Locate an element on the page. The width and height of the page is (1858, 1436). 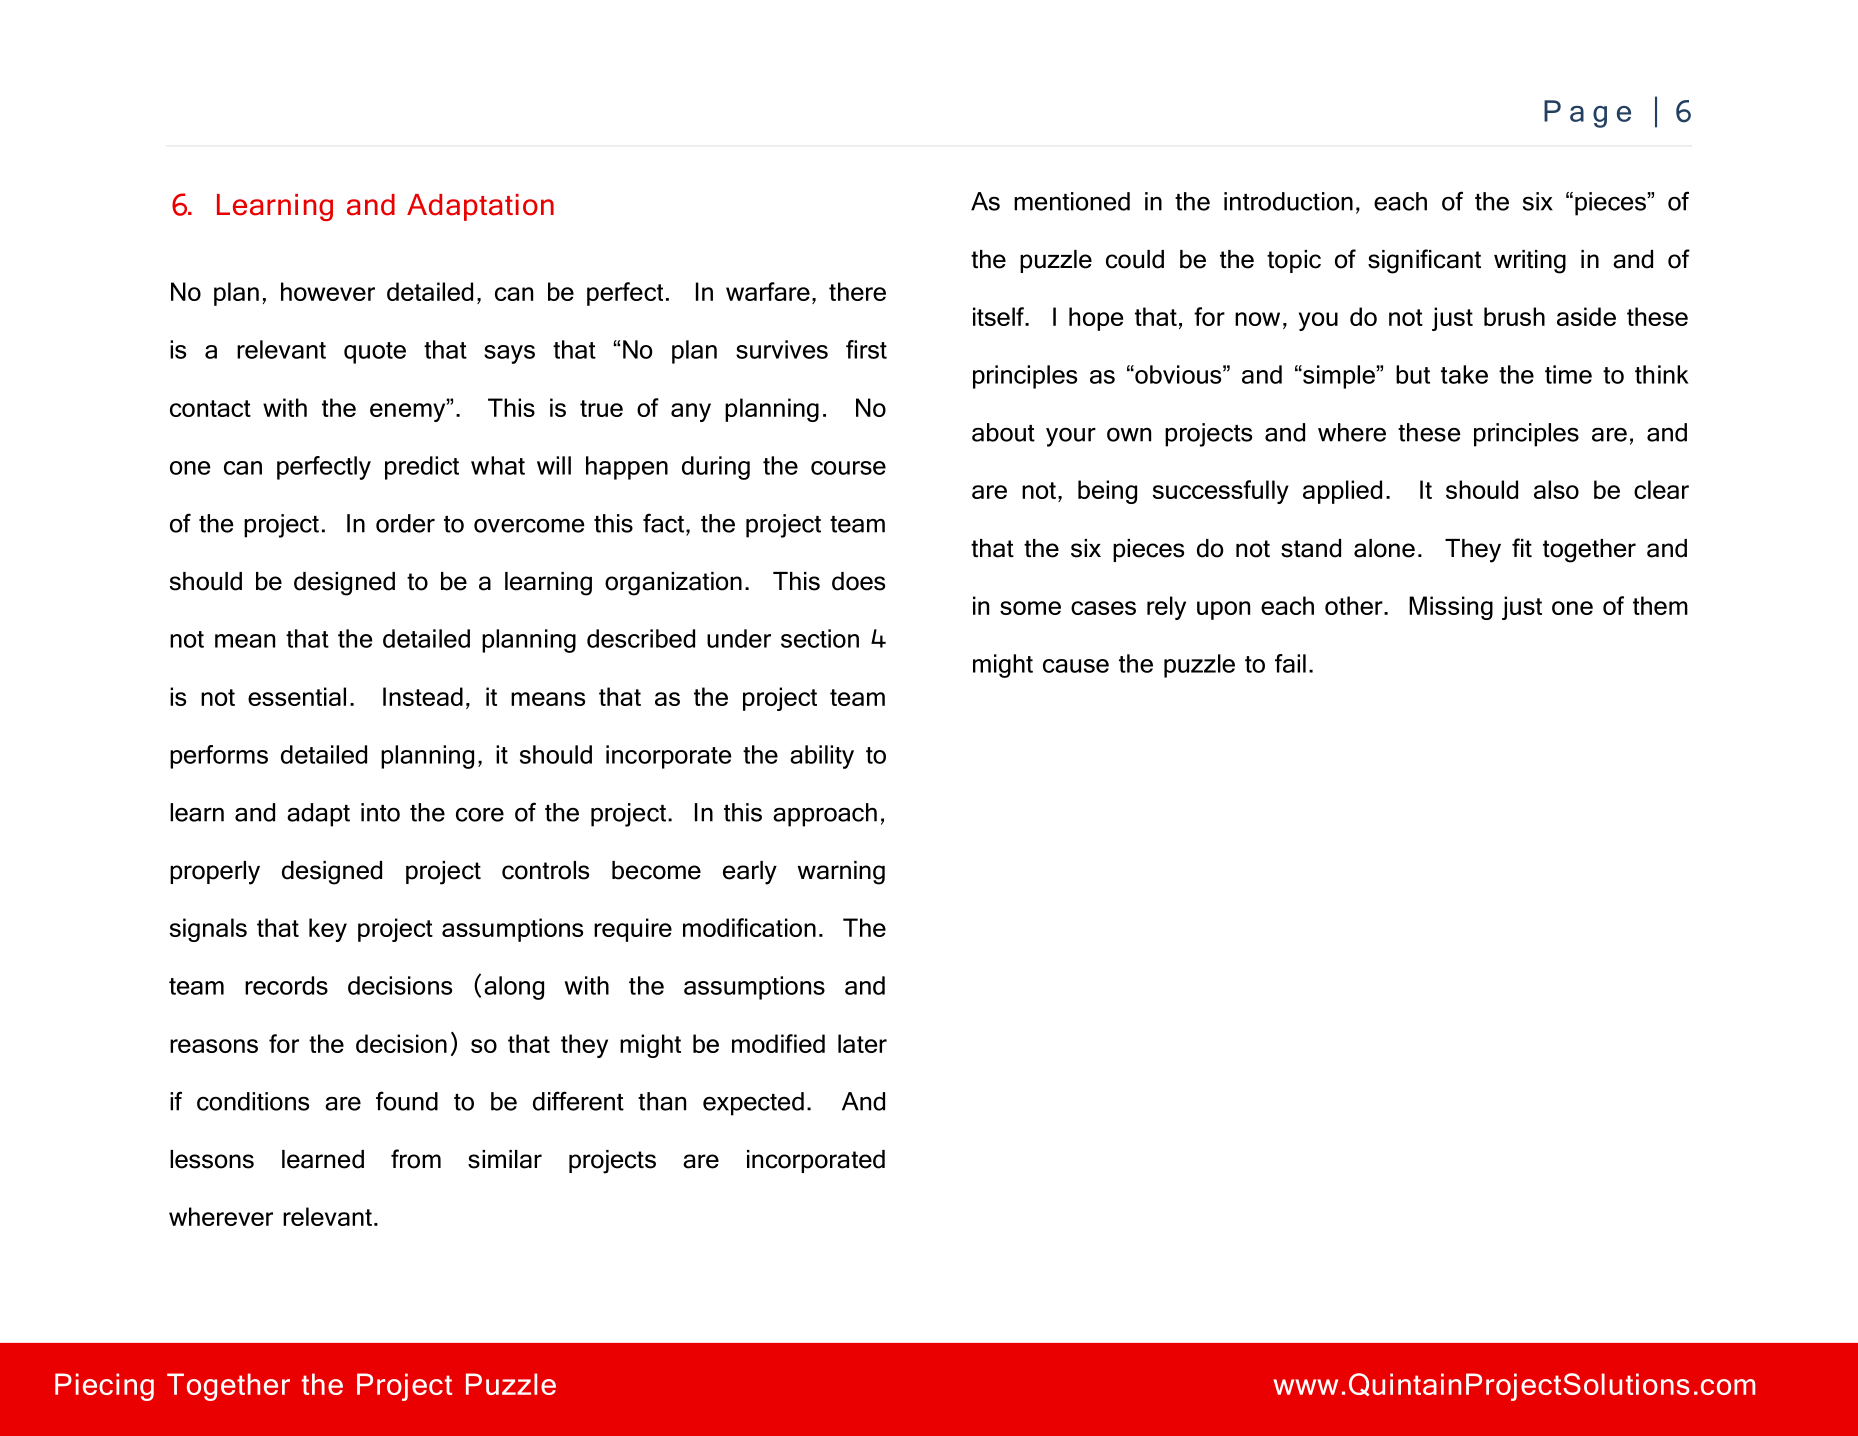
performs is located at coordinates (219, 757).
